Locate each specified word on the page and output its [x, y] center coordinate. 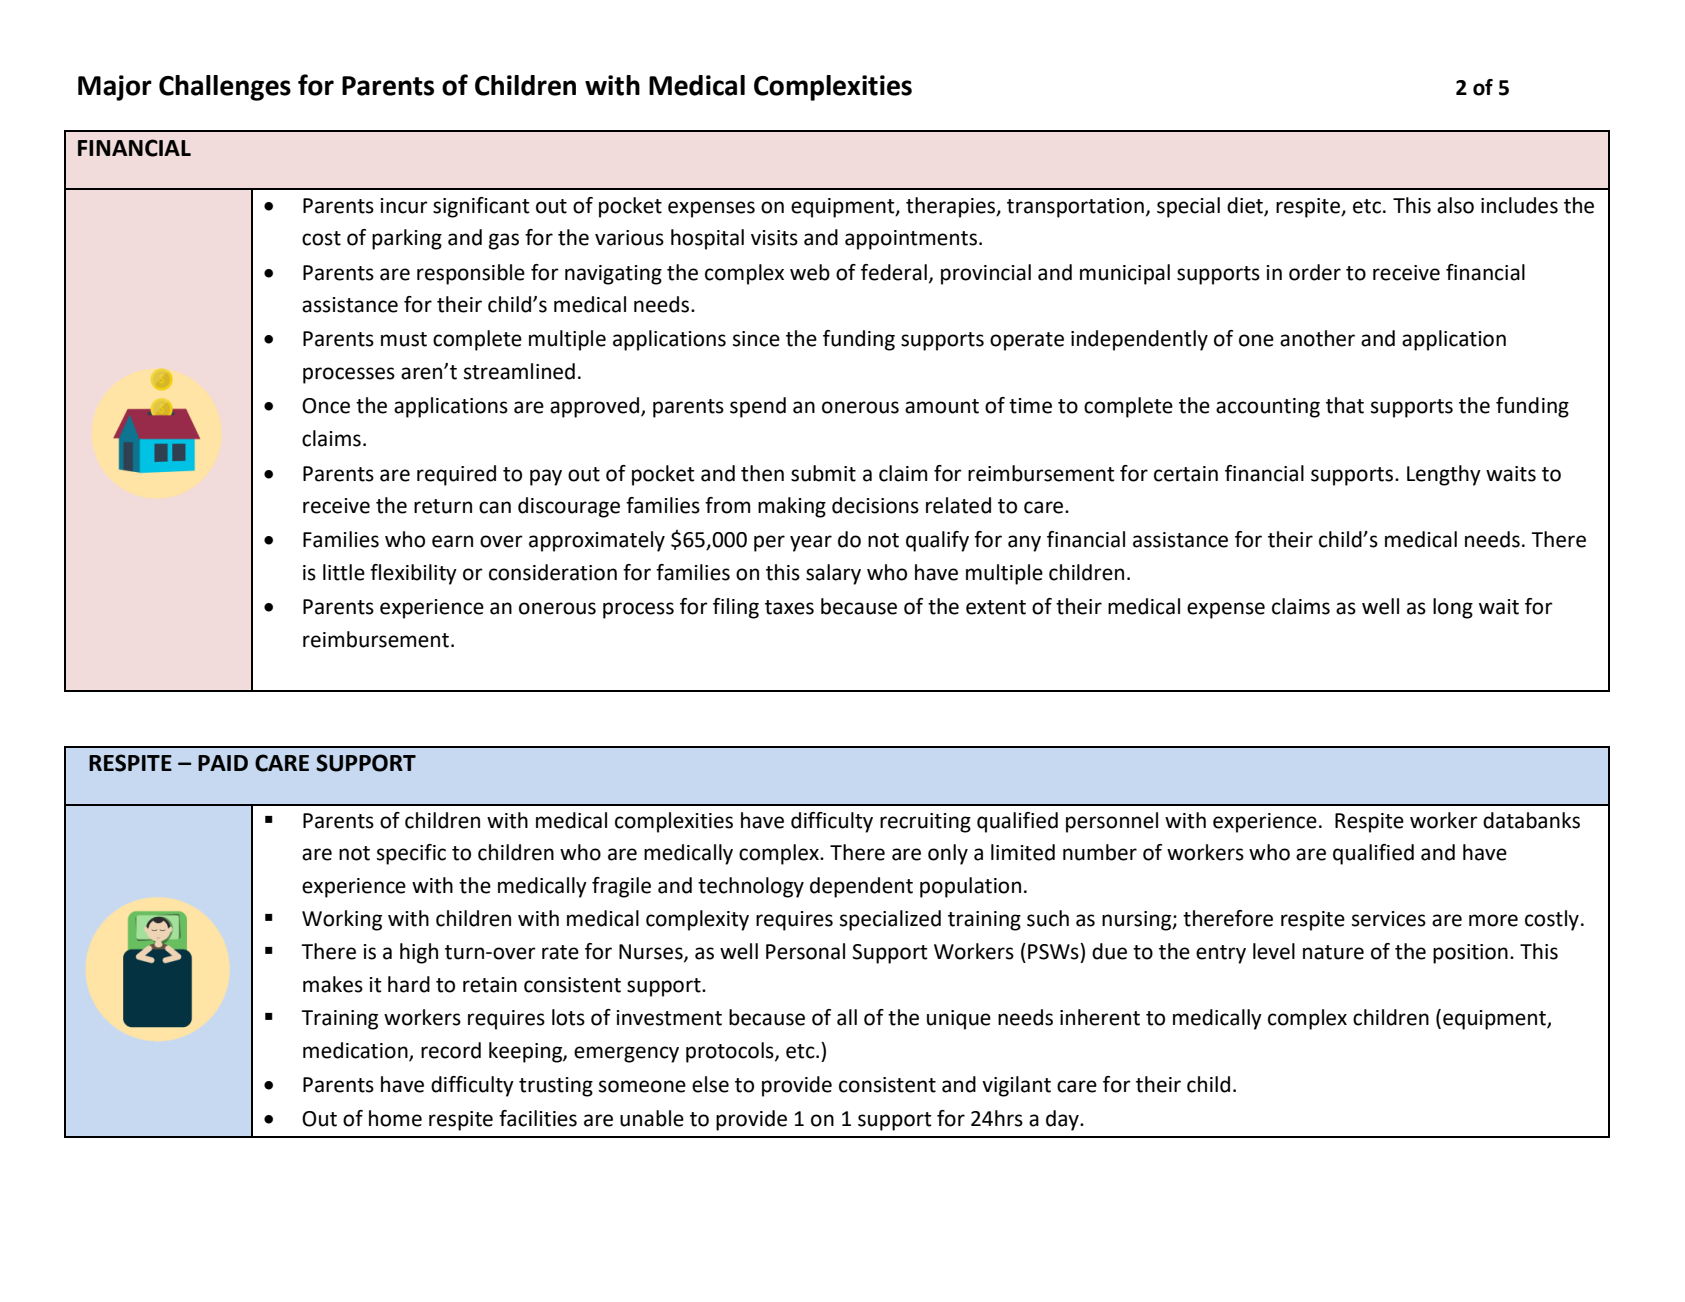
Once [326, 406]
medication [356, 1051]
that [1345, 405]
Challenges [225, 88]
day [1063, 1120]
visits [774, 238]
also [1455, 205]
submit [823, 473]
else [710, 1084]
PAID [223, 763]
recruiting [925, 823]
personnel [1112, 822]
